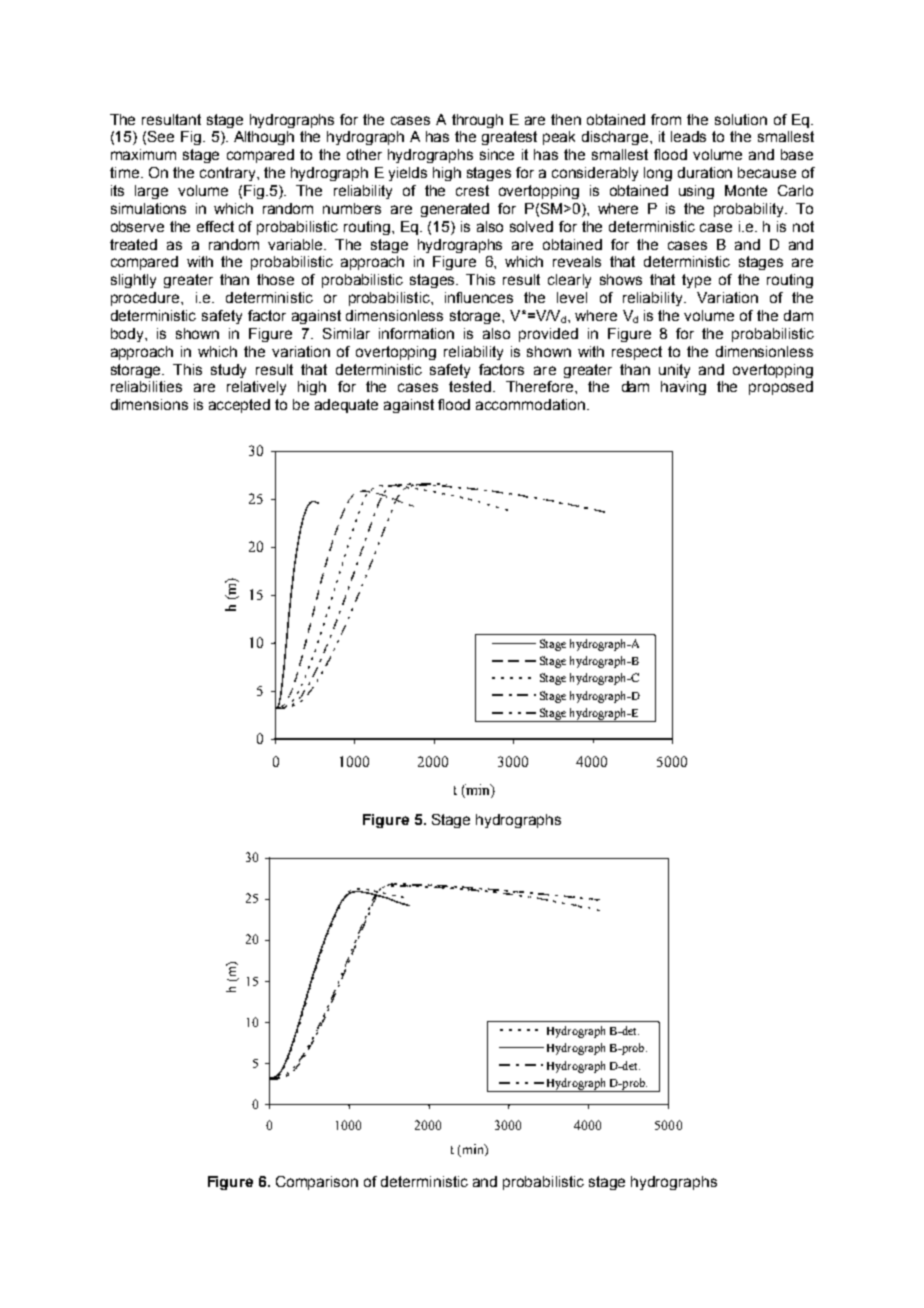  I want to click on accepted, so click(239, 406).
